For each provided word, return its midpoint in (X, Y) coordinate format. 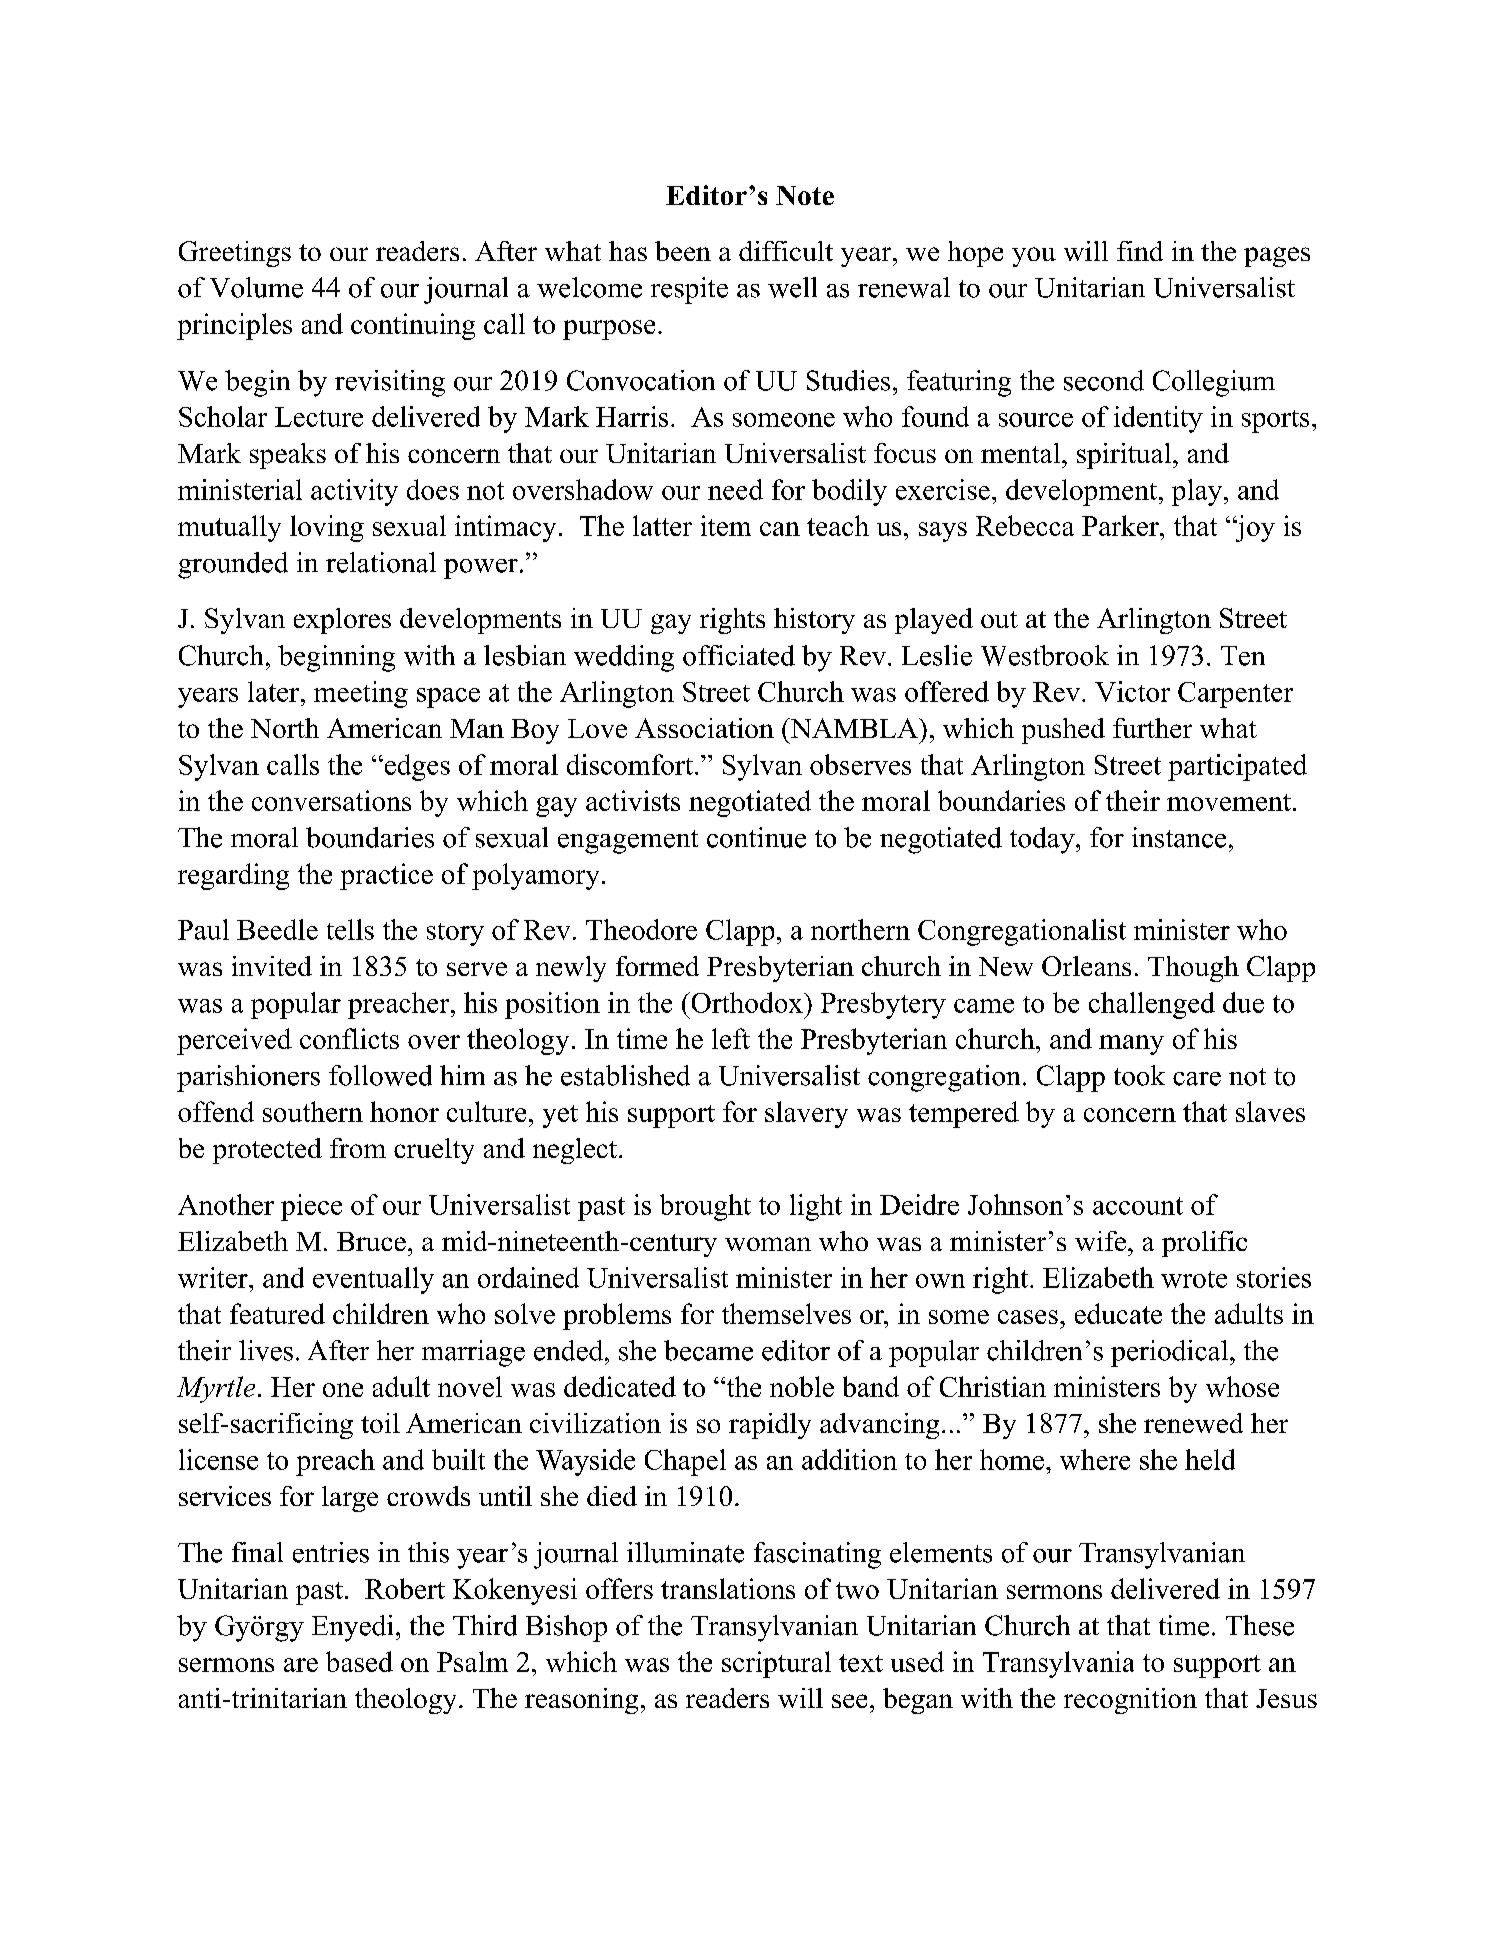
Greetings (235, 254)
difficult (786, 251)
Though (1193, 969)
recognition (1130, 1701)
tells (350, 929)
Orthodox (747, 1002)
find (1140, 251)
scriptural (776, 1664)
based (359, 1661)
